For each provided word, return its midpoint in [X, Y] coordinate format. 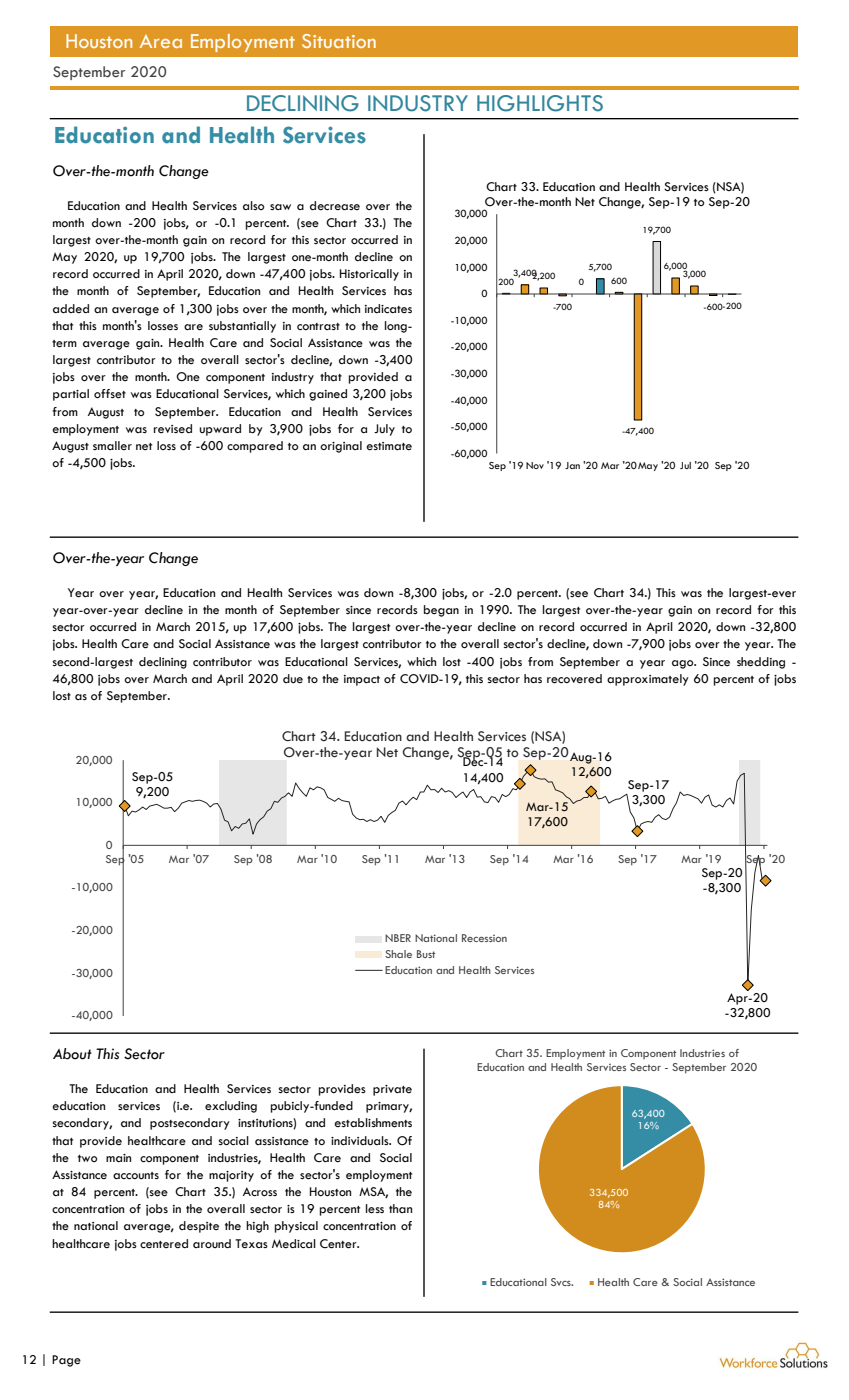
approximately [648, 680]
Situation [339, 41]
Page [66, 1361]
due [293, 679]
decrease [335, 206]
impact [362, 680]
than [400, 1208]
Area [161, 41]
